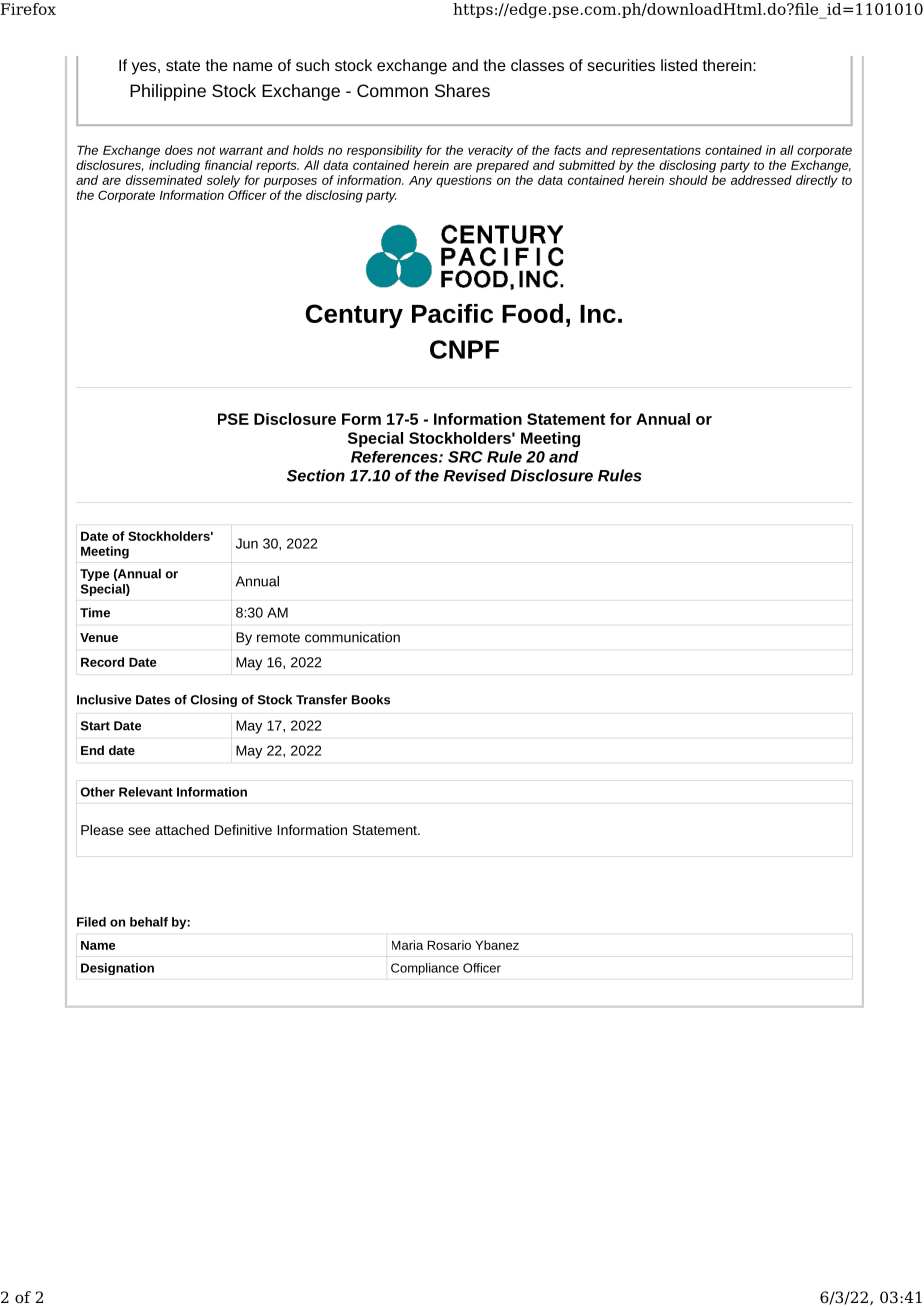 This document has width=924, height=1307. Describe the element at coordinates (371, 700) in the document. I see `Books` at that location.
